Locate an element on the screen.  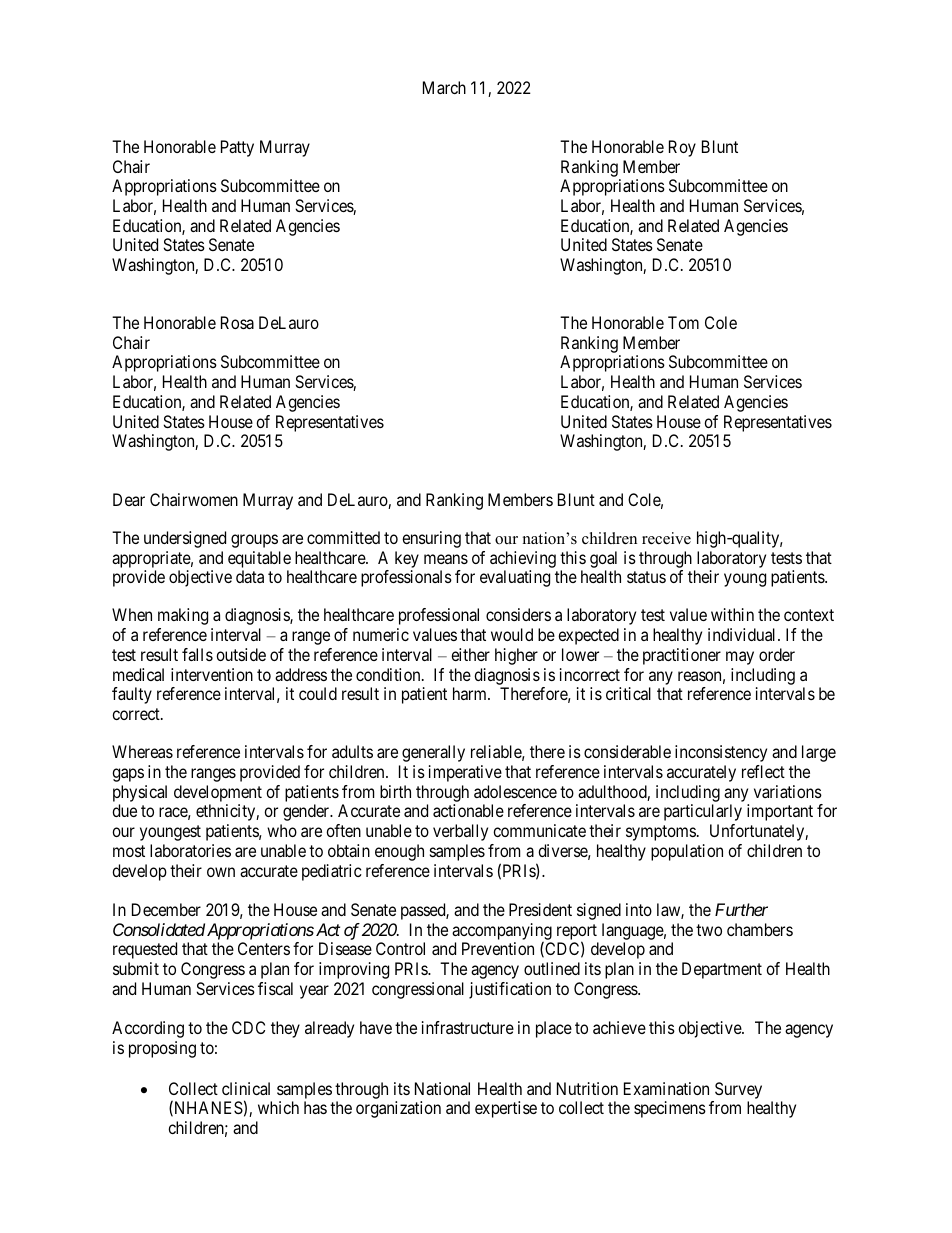
Roy is located at coordinates (682, 148).
